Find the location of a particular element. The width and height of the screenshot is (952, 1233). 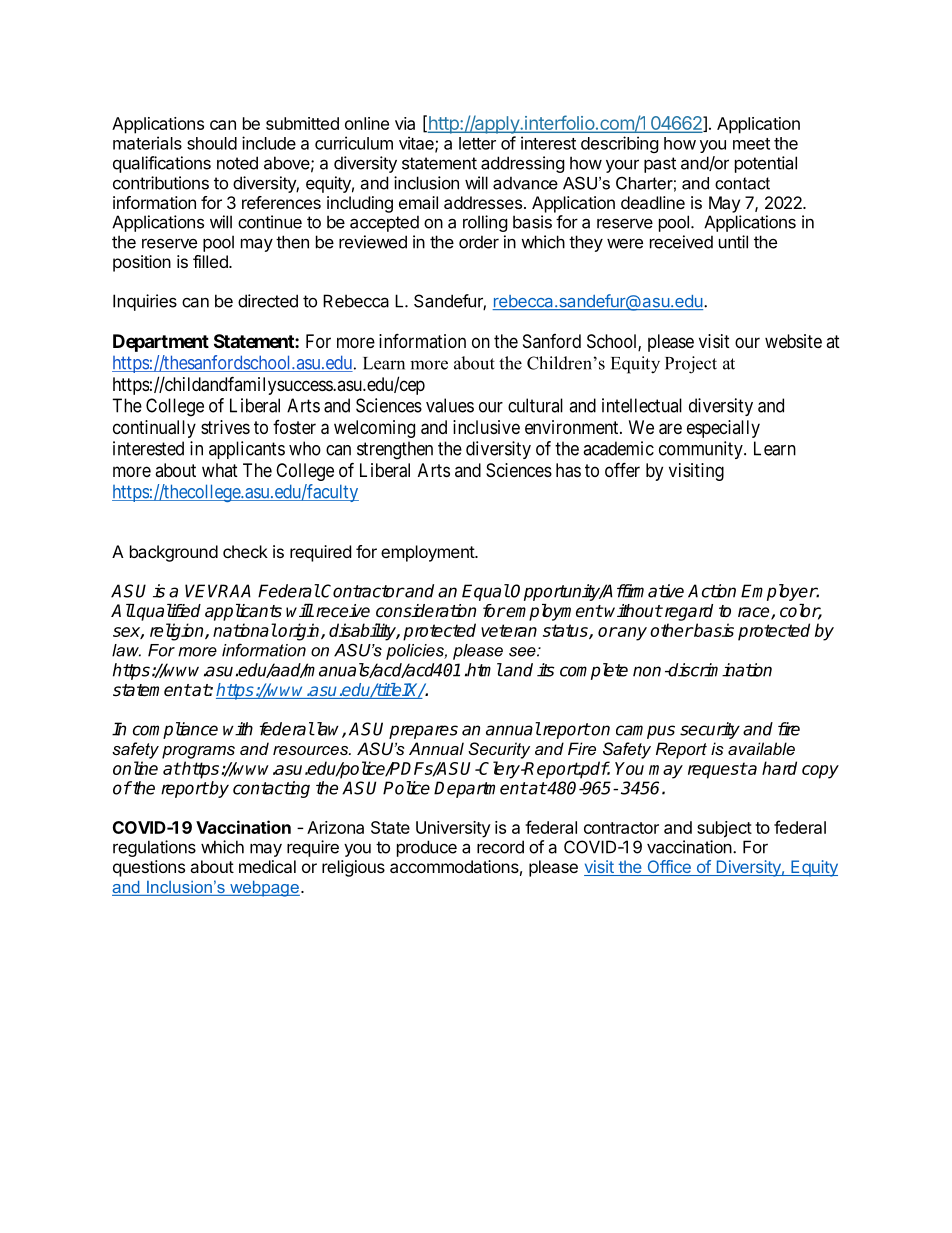

should is located at coordinates (212, 143).
